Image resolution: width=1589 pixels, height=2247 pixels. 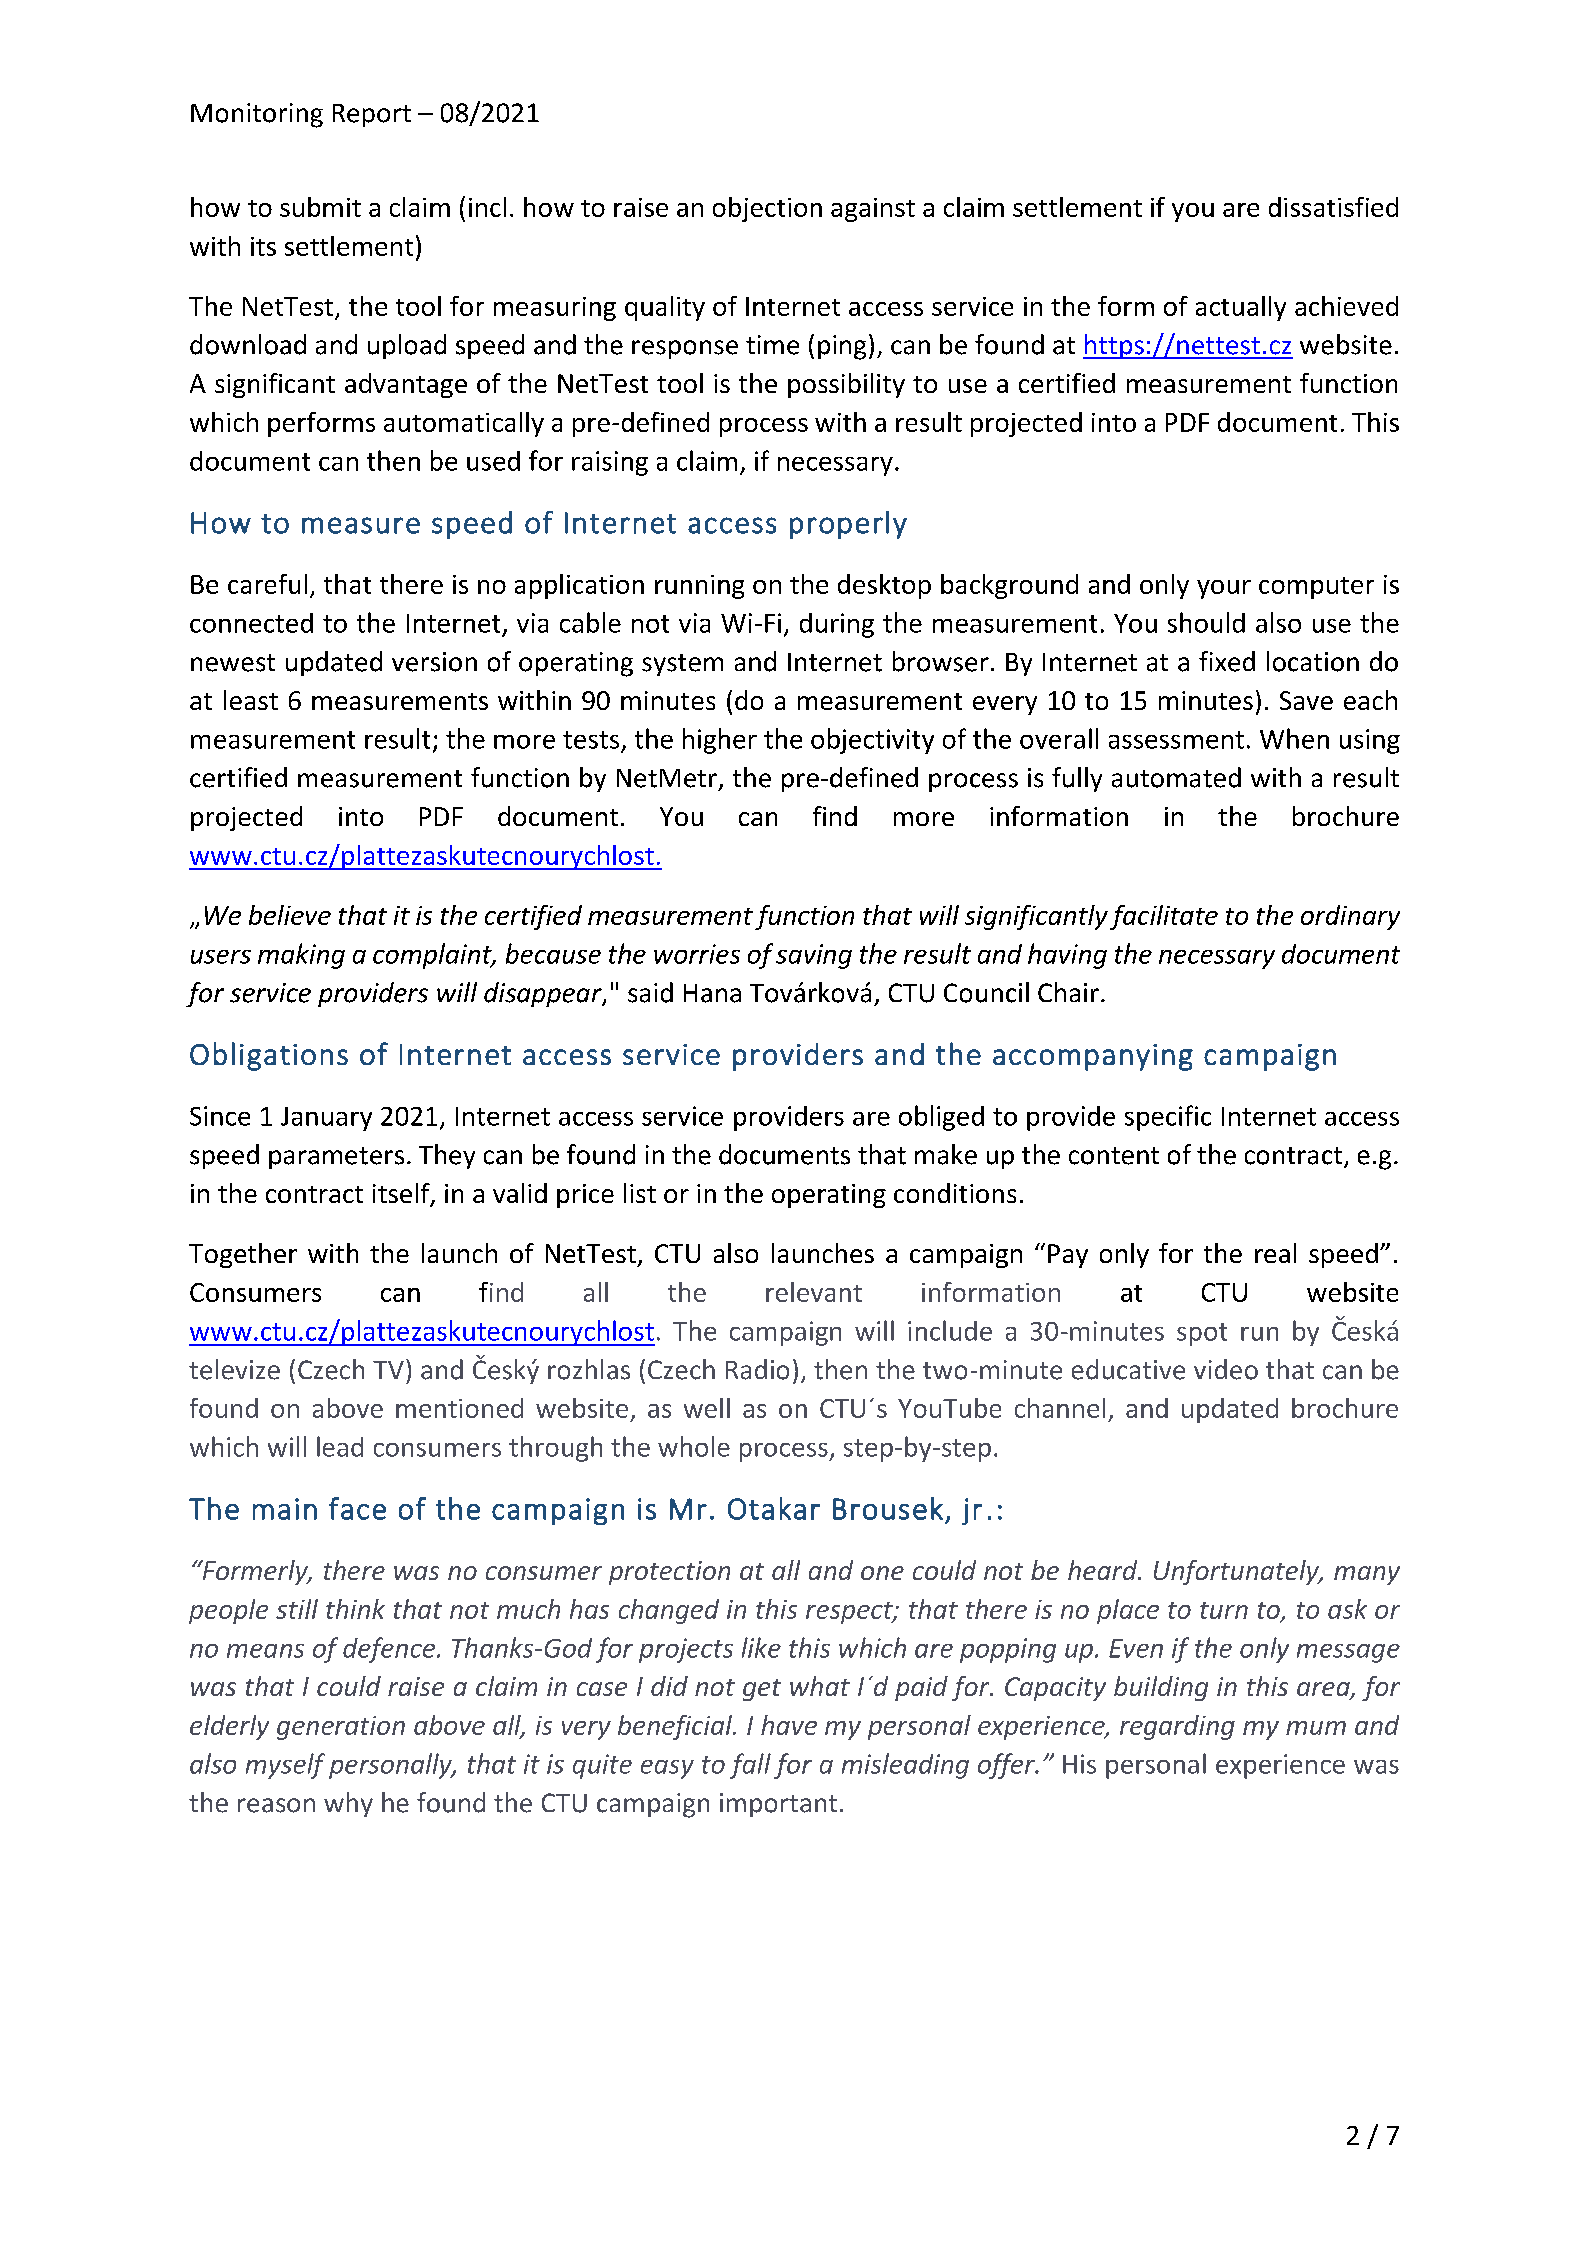 I want to click on submit, so click(x=320, y=207).
